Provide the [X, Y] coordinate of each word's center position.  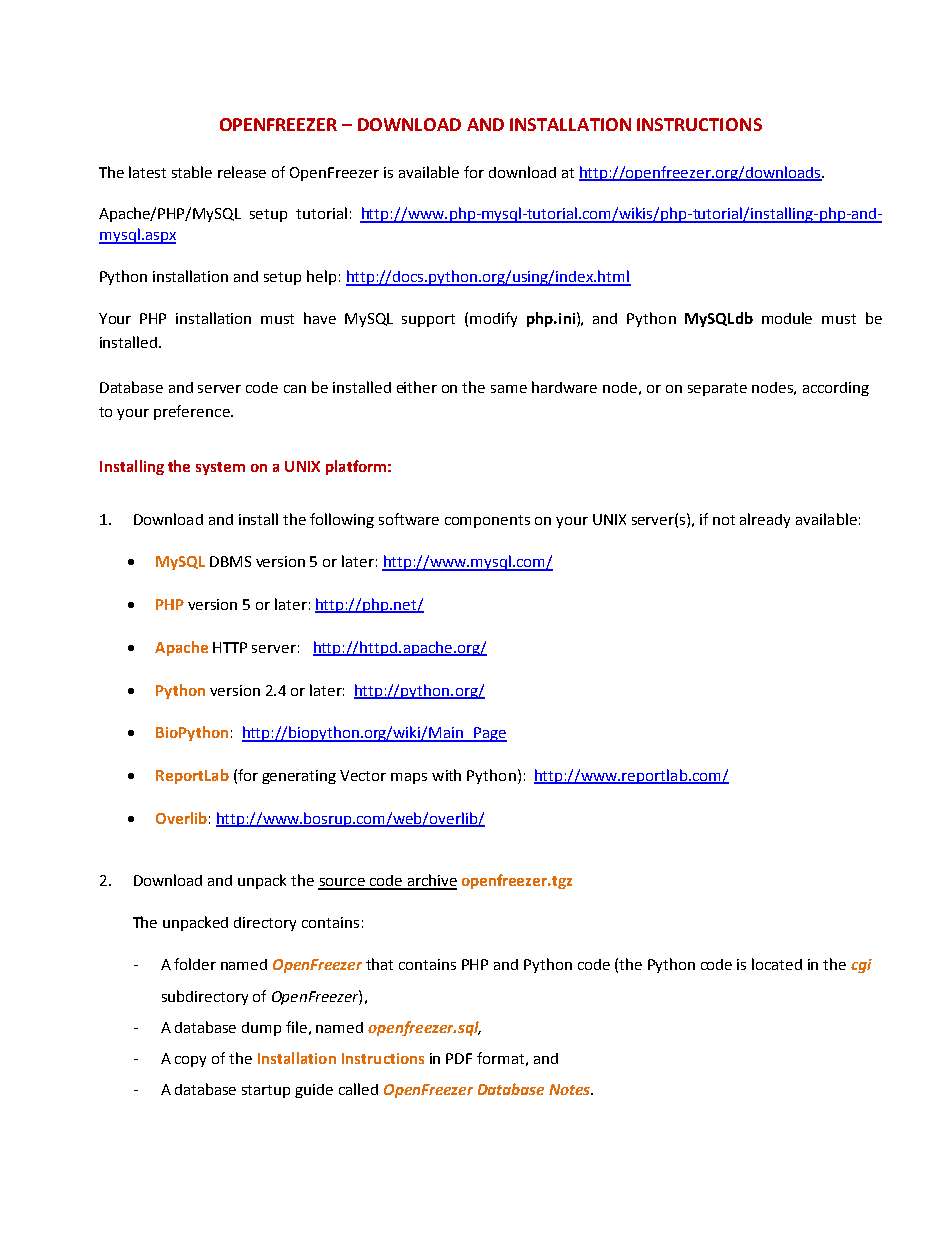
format [500, 1058]
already [765, 520]
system [220, 468]
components [487, 521]
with [446, 775]
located [777, 964]
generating [299, 777]
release [242, 172]
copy [190, 1061]
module [787, 318]
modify [493, 319]
